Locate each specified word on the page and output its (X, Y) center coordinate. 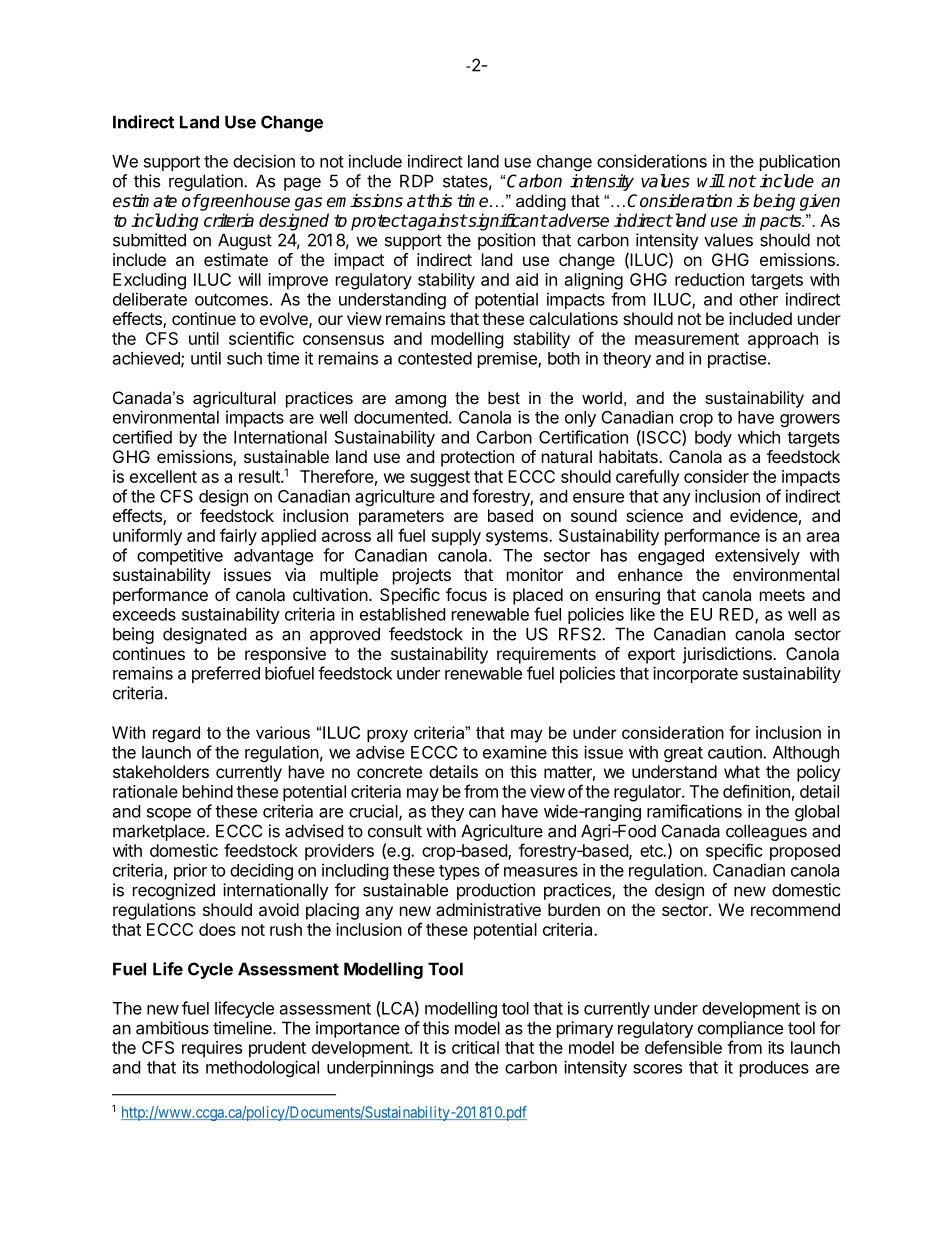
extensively (757, 556)
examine (515, 752)
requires (212, 1049)
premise (508, 360)
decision (264, 161)
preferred (226, 674)
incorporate (695, 674)
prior (190, 871)
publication (800, 162)
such (244, 358)
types (459, 872)
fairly (238, 537)
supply (456, 537)
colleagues (766, 832)
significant (506, 222)
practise (737, 359)
